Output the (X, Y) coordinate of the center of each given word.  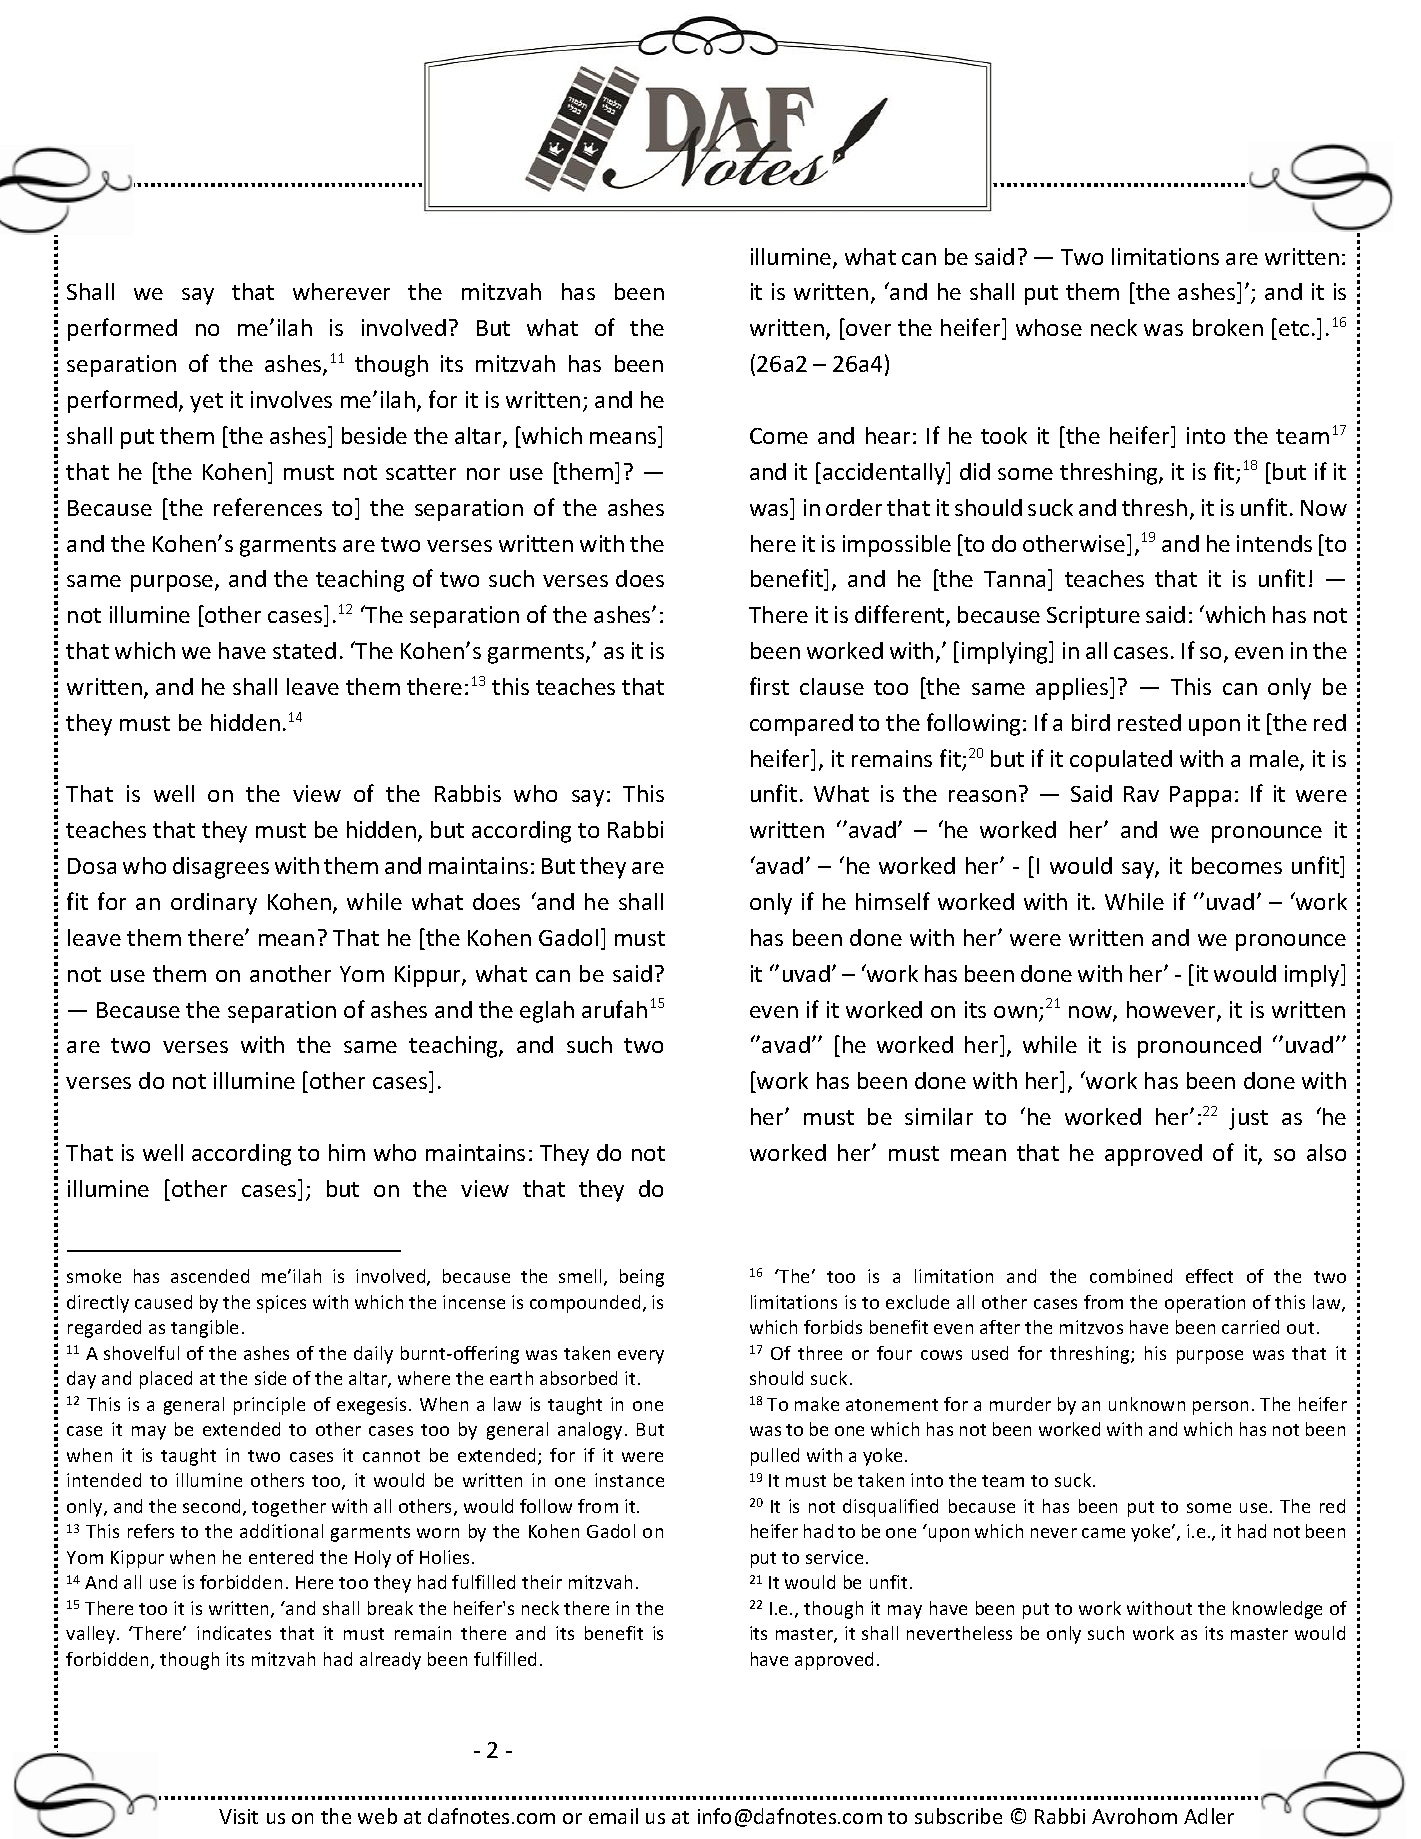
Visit (238, 1816)
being (642, 1278)
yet (206, 403)
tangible (204, 1329)
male (1275, 760)
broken (1228, 327)
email (613, 1816)
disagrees (221, 868)
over (867, 332)
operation (1205, 1304)
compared (801, 725)
